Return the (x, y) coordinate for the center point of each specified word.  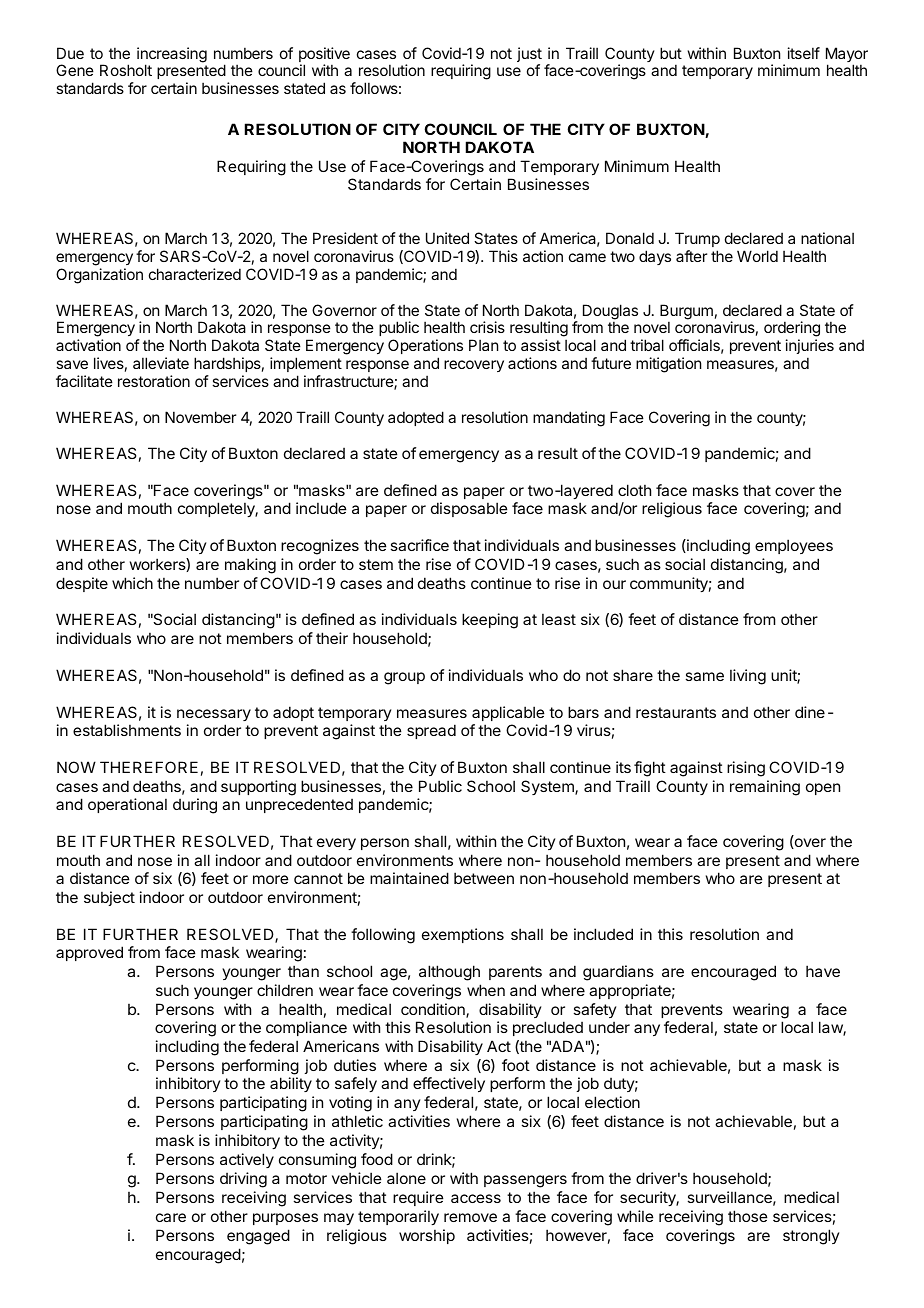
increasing (172, 56)
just (529, 56)
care (171, 1217)
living (748, 677)
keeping (490, 621)
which (132, 583)
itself (804, 53)
